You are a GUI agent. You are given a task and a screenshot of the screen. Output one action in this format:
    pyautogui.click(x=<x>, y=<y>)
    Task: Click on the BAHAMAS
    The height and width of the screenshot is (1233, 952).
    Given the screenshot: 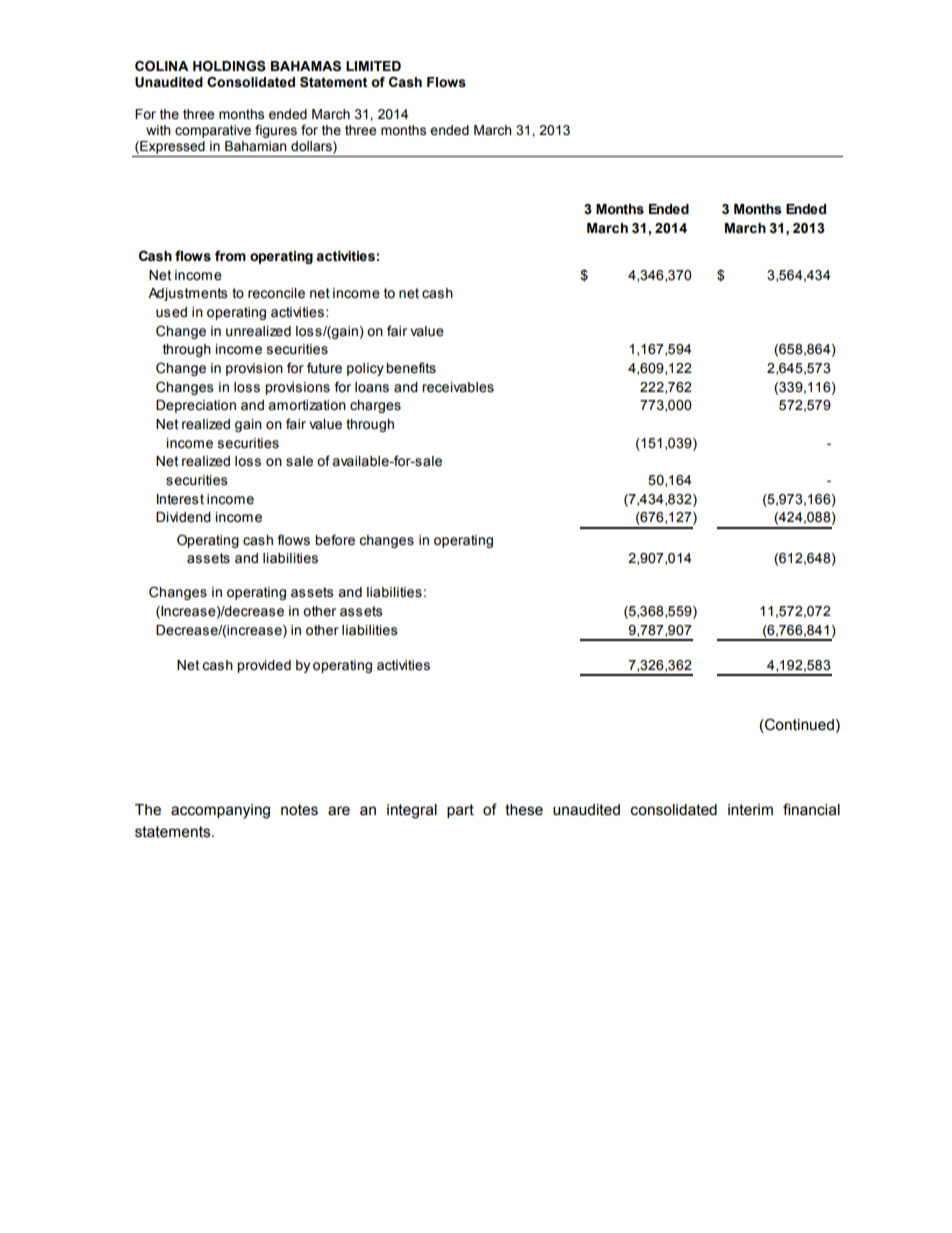 What is the action you would take?
    pyautogui.click(x=306, y=66)
